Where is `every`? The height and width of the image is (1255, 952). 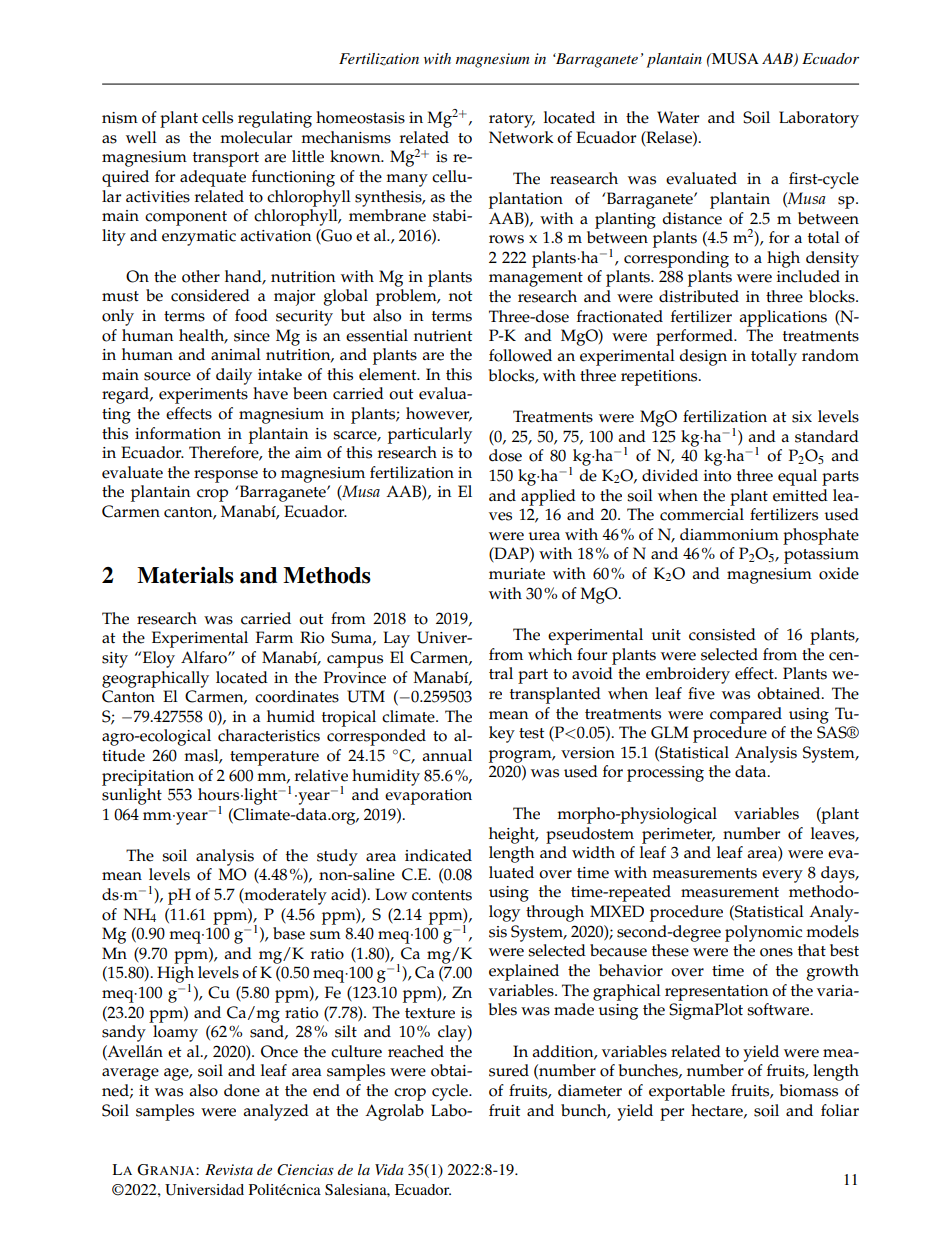
every is located at coordinates (782, 876).
